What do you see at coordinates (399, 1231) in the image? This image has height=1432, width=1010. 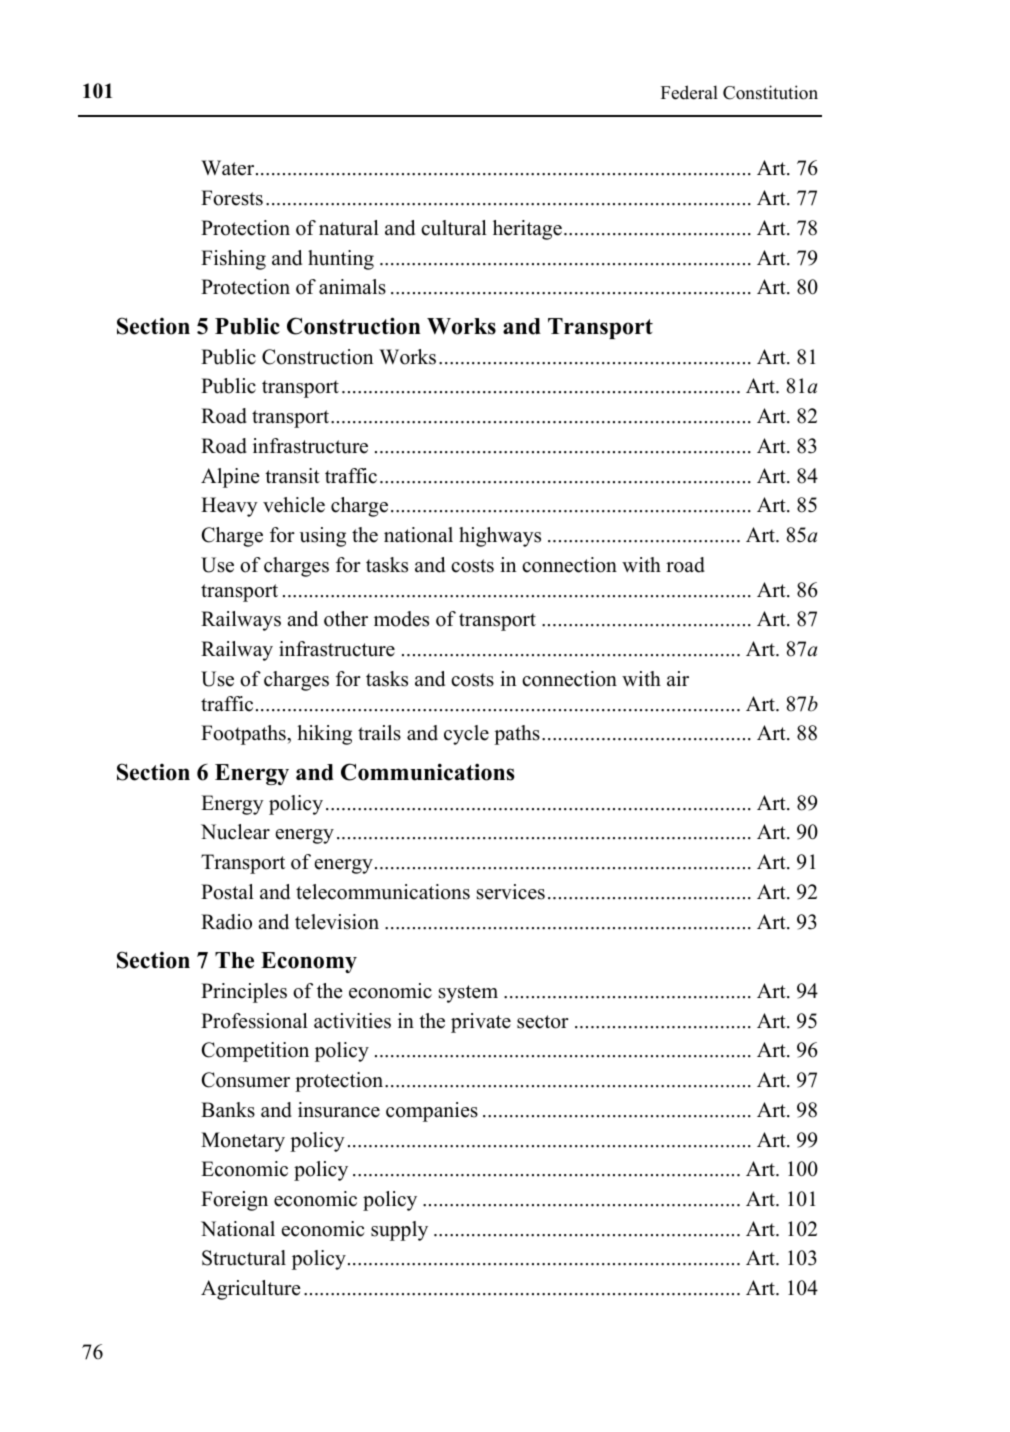 I see `supply` at bounding box center [399, 1231].
